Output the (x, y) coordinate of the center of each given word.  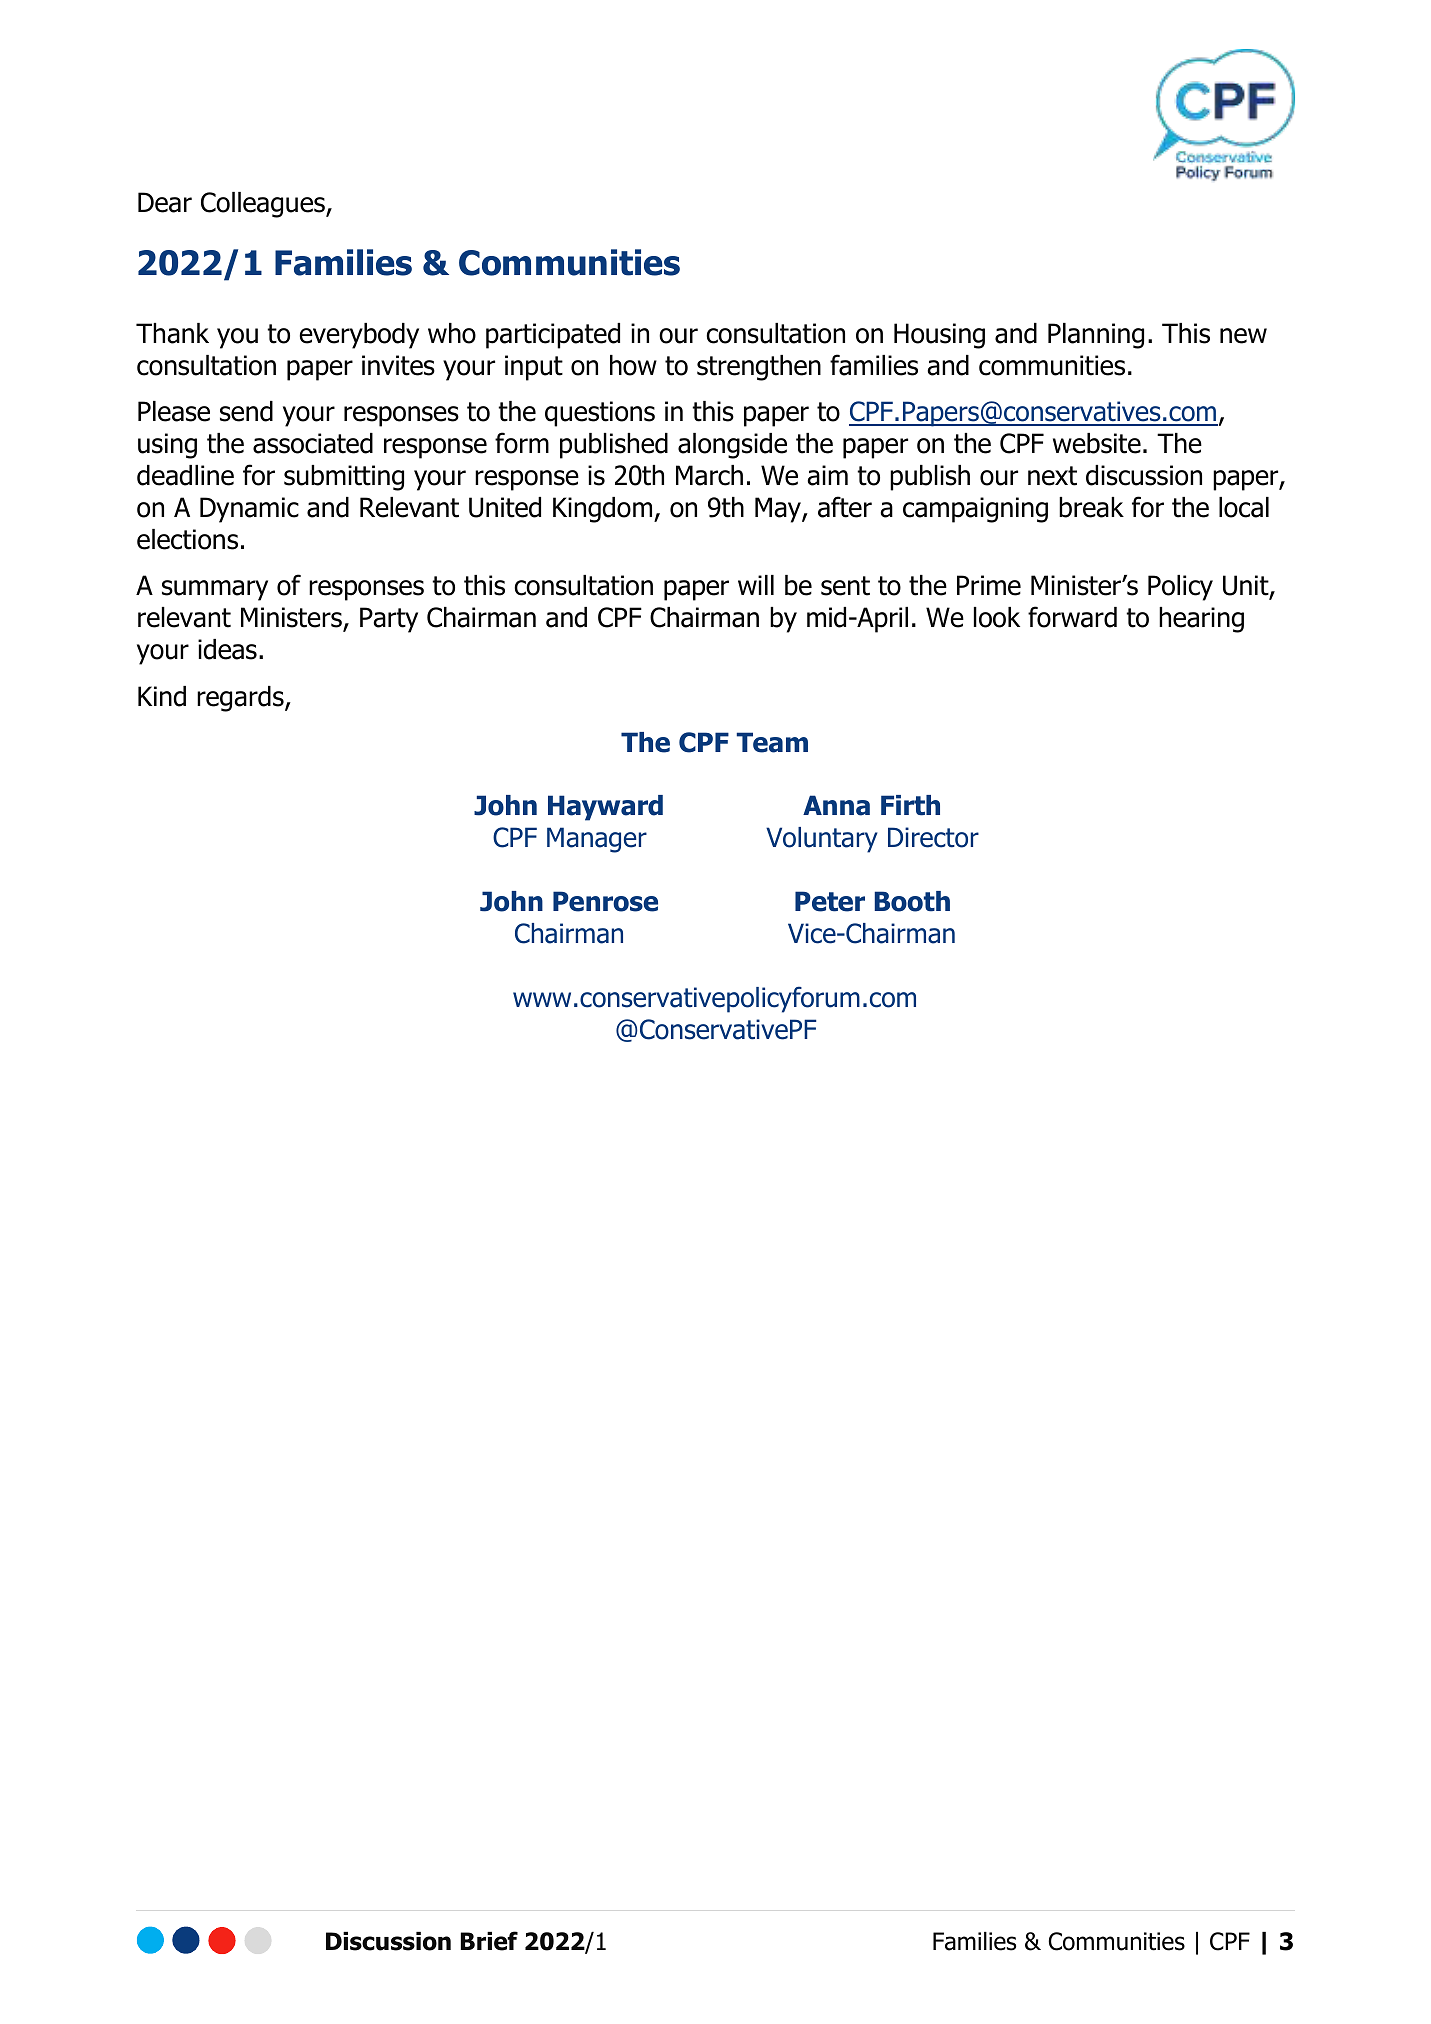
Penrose (605, 901)
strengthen (759, 368)
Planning (1096, 336)
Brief (489, 1941)
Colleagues (264, 205)
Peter (830, 901)
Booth (912, 901)
